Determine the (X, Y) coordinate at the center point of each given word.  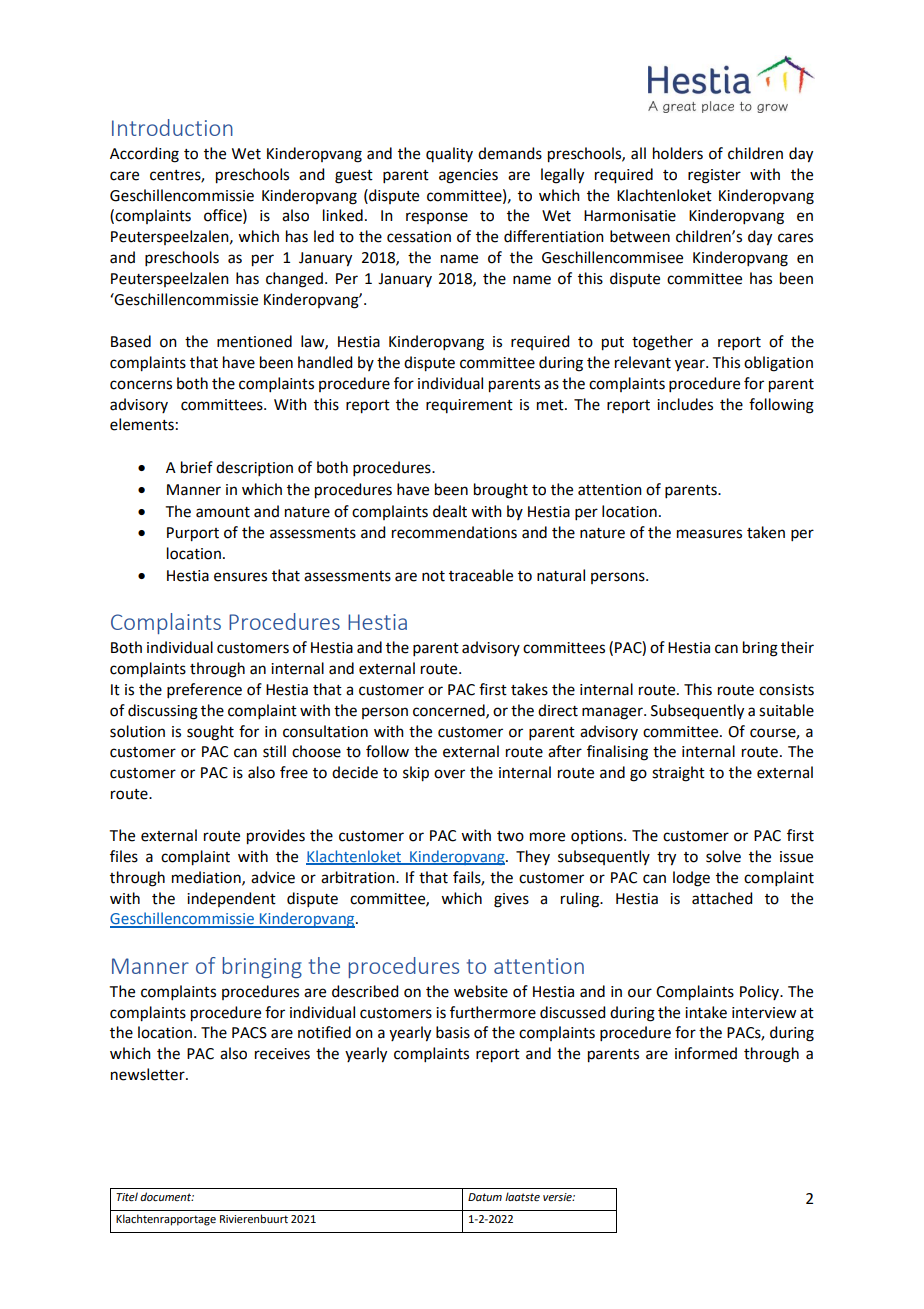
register (714, 176)
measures (709, 534)
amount (223, 512)
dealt (450, 511)
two (510, 836)
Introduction (172, 127)
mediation (207, 878)
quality (449, 154)
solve (723, 856)
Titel (127, 1197)
